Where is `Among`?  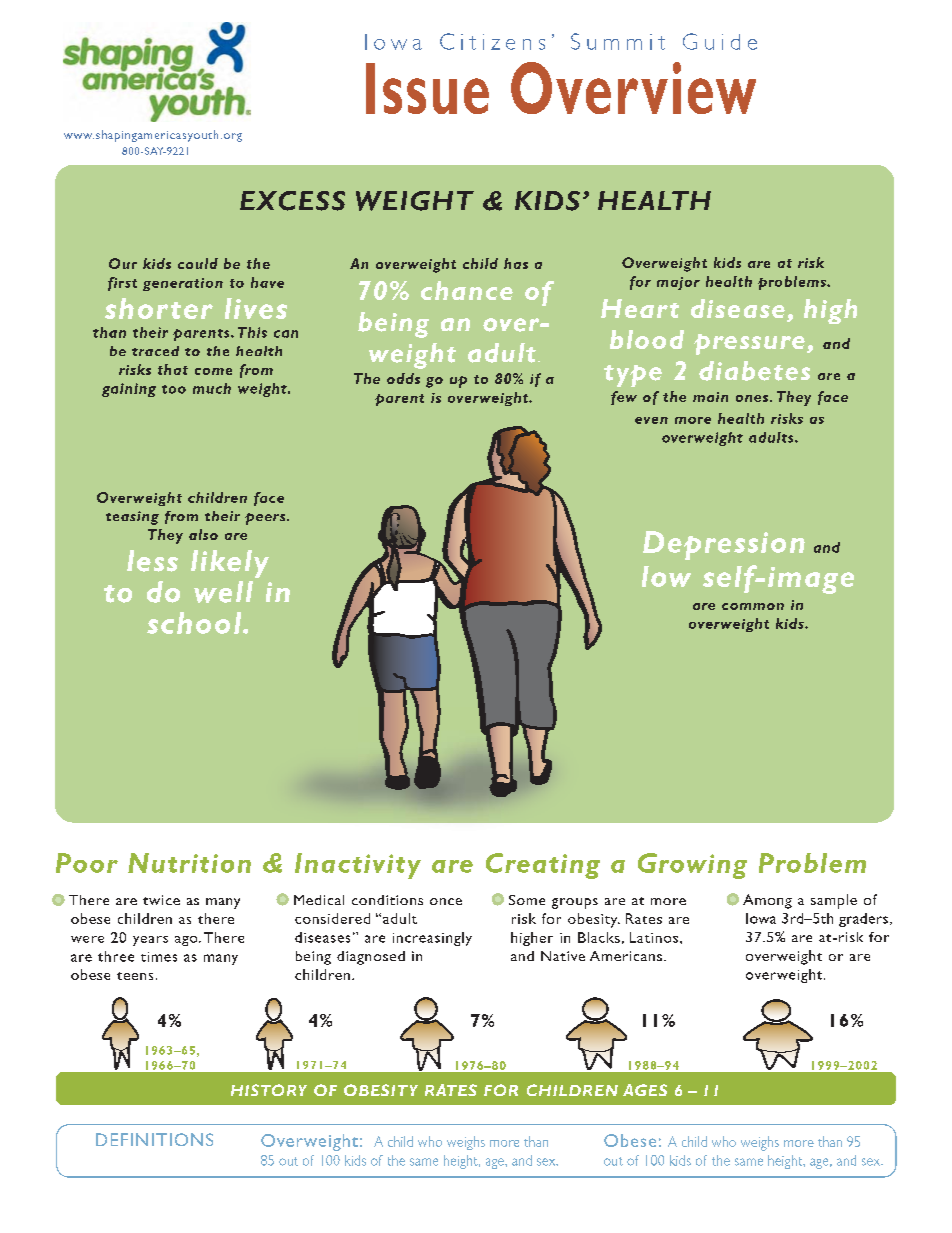
Among is located at coordinates (767, 901).
